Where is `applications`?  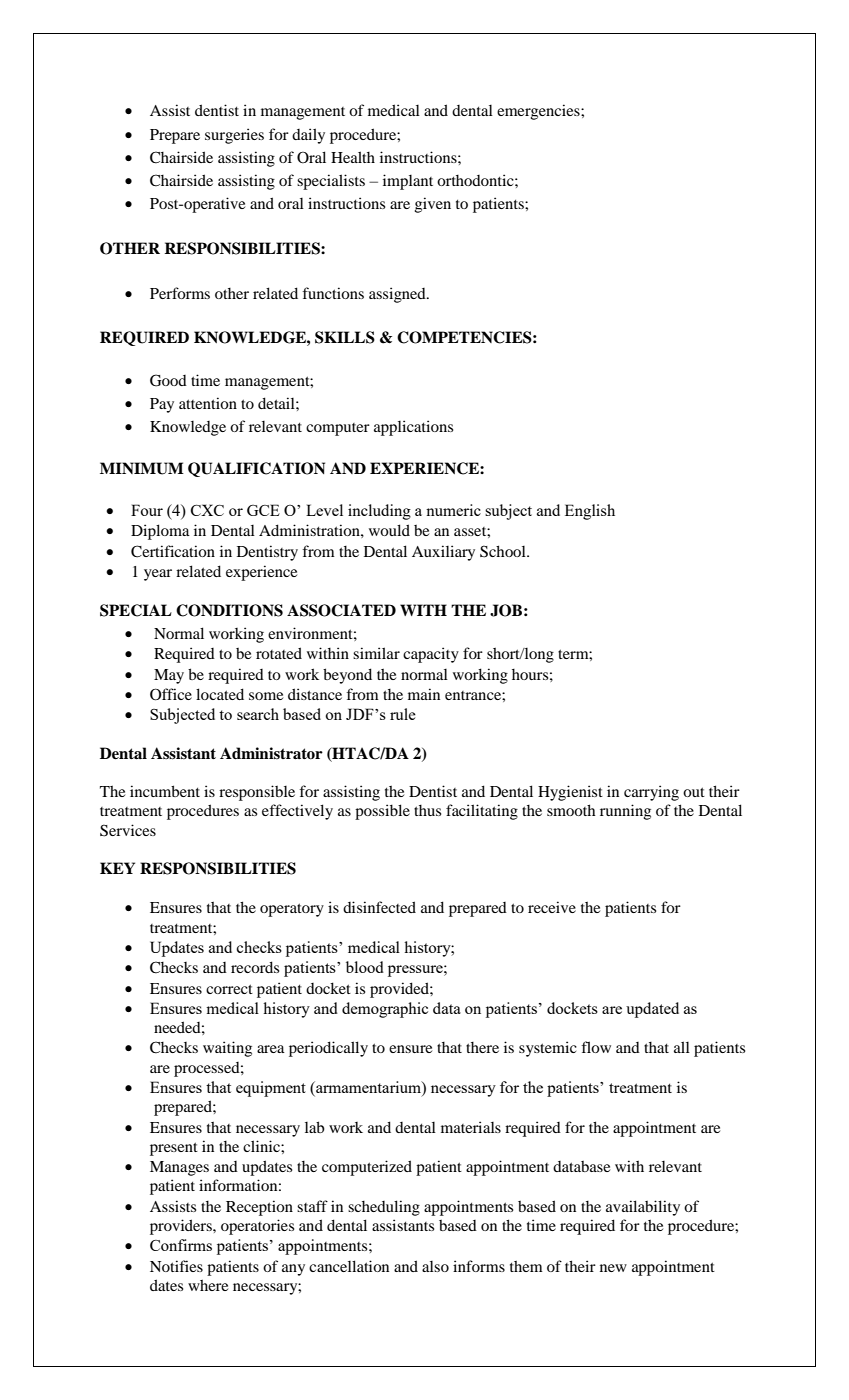 applications is located at coordinates (413, 428).
